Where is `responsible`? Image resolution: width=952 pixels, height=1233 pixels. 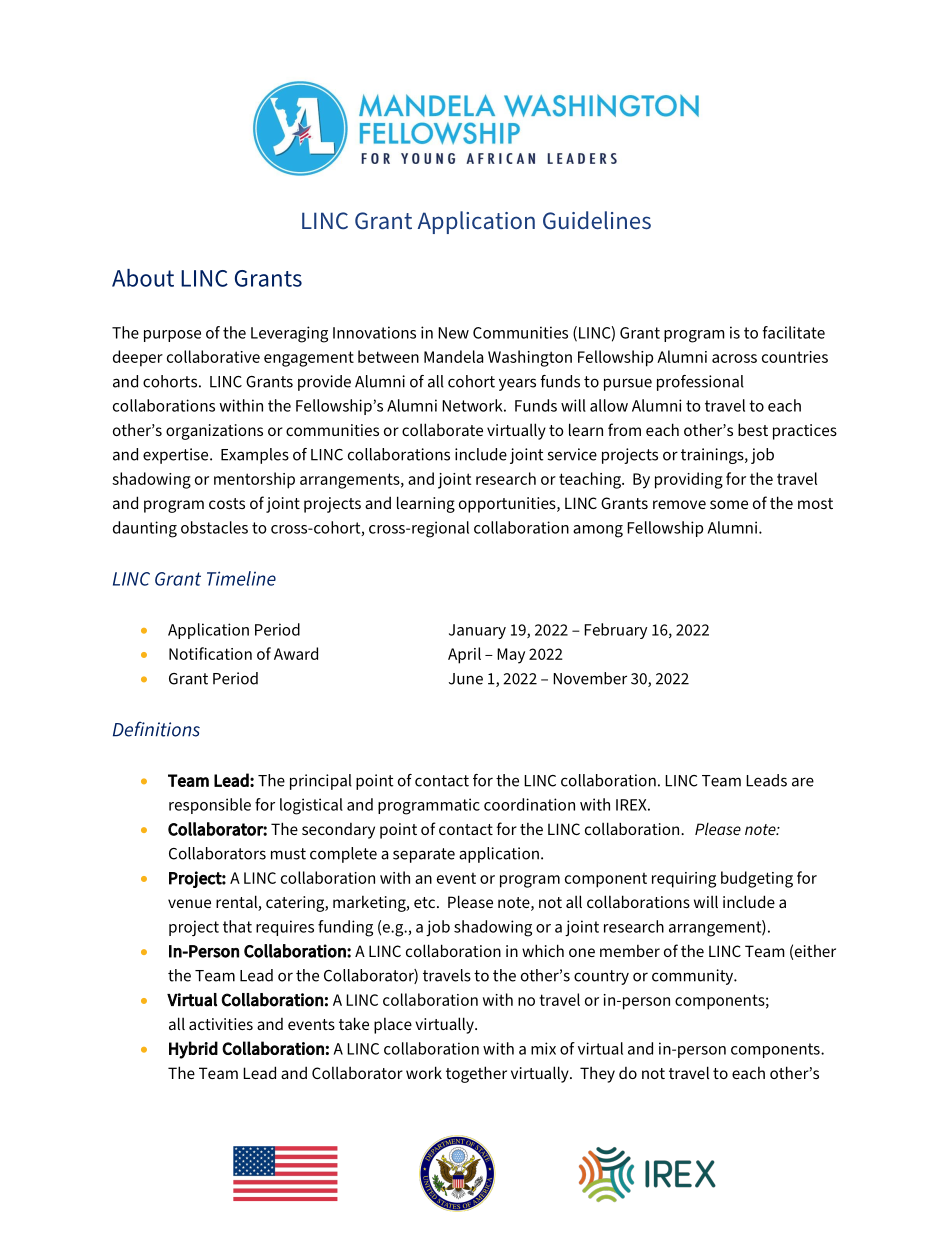 responsible is located at coordinates (210, 806).
